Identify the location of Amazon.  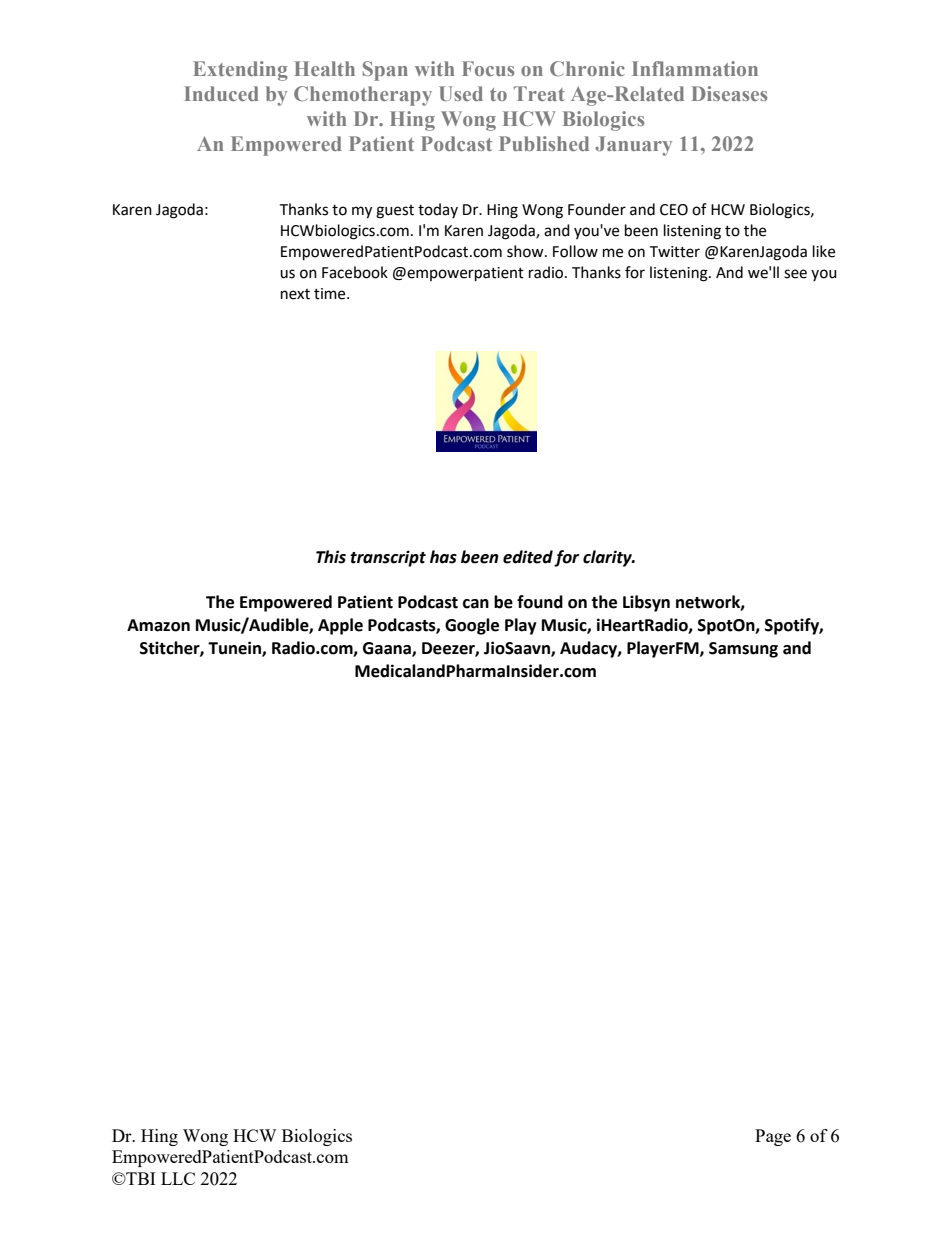
(158, 625).
